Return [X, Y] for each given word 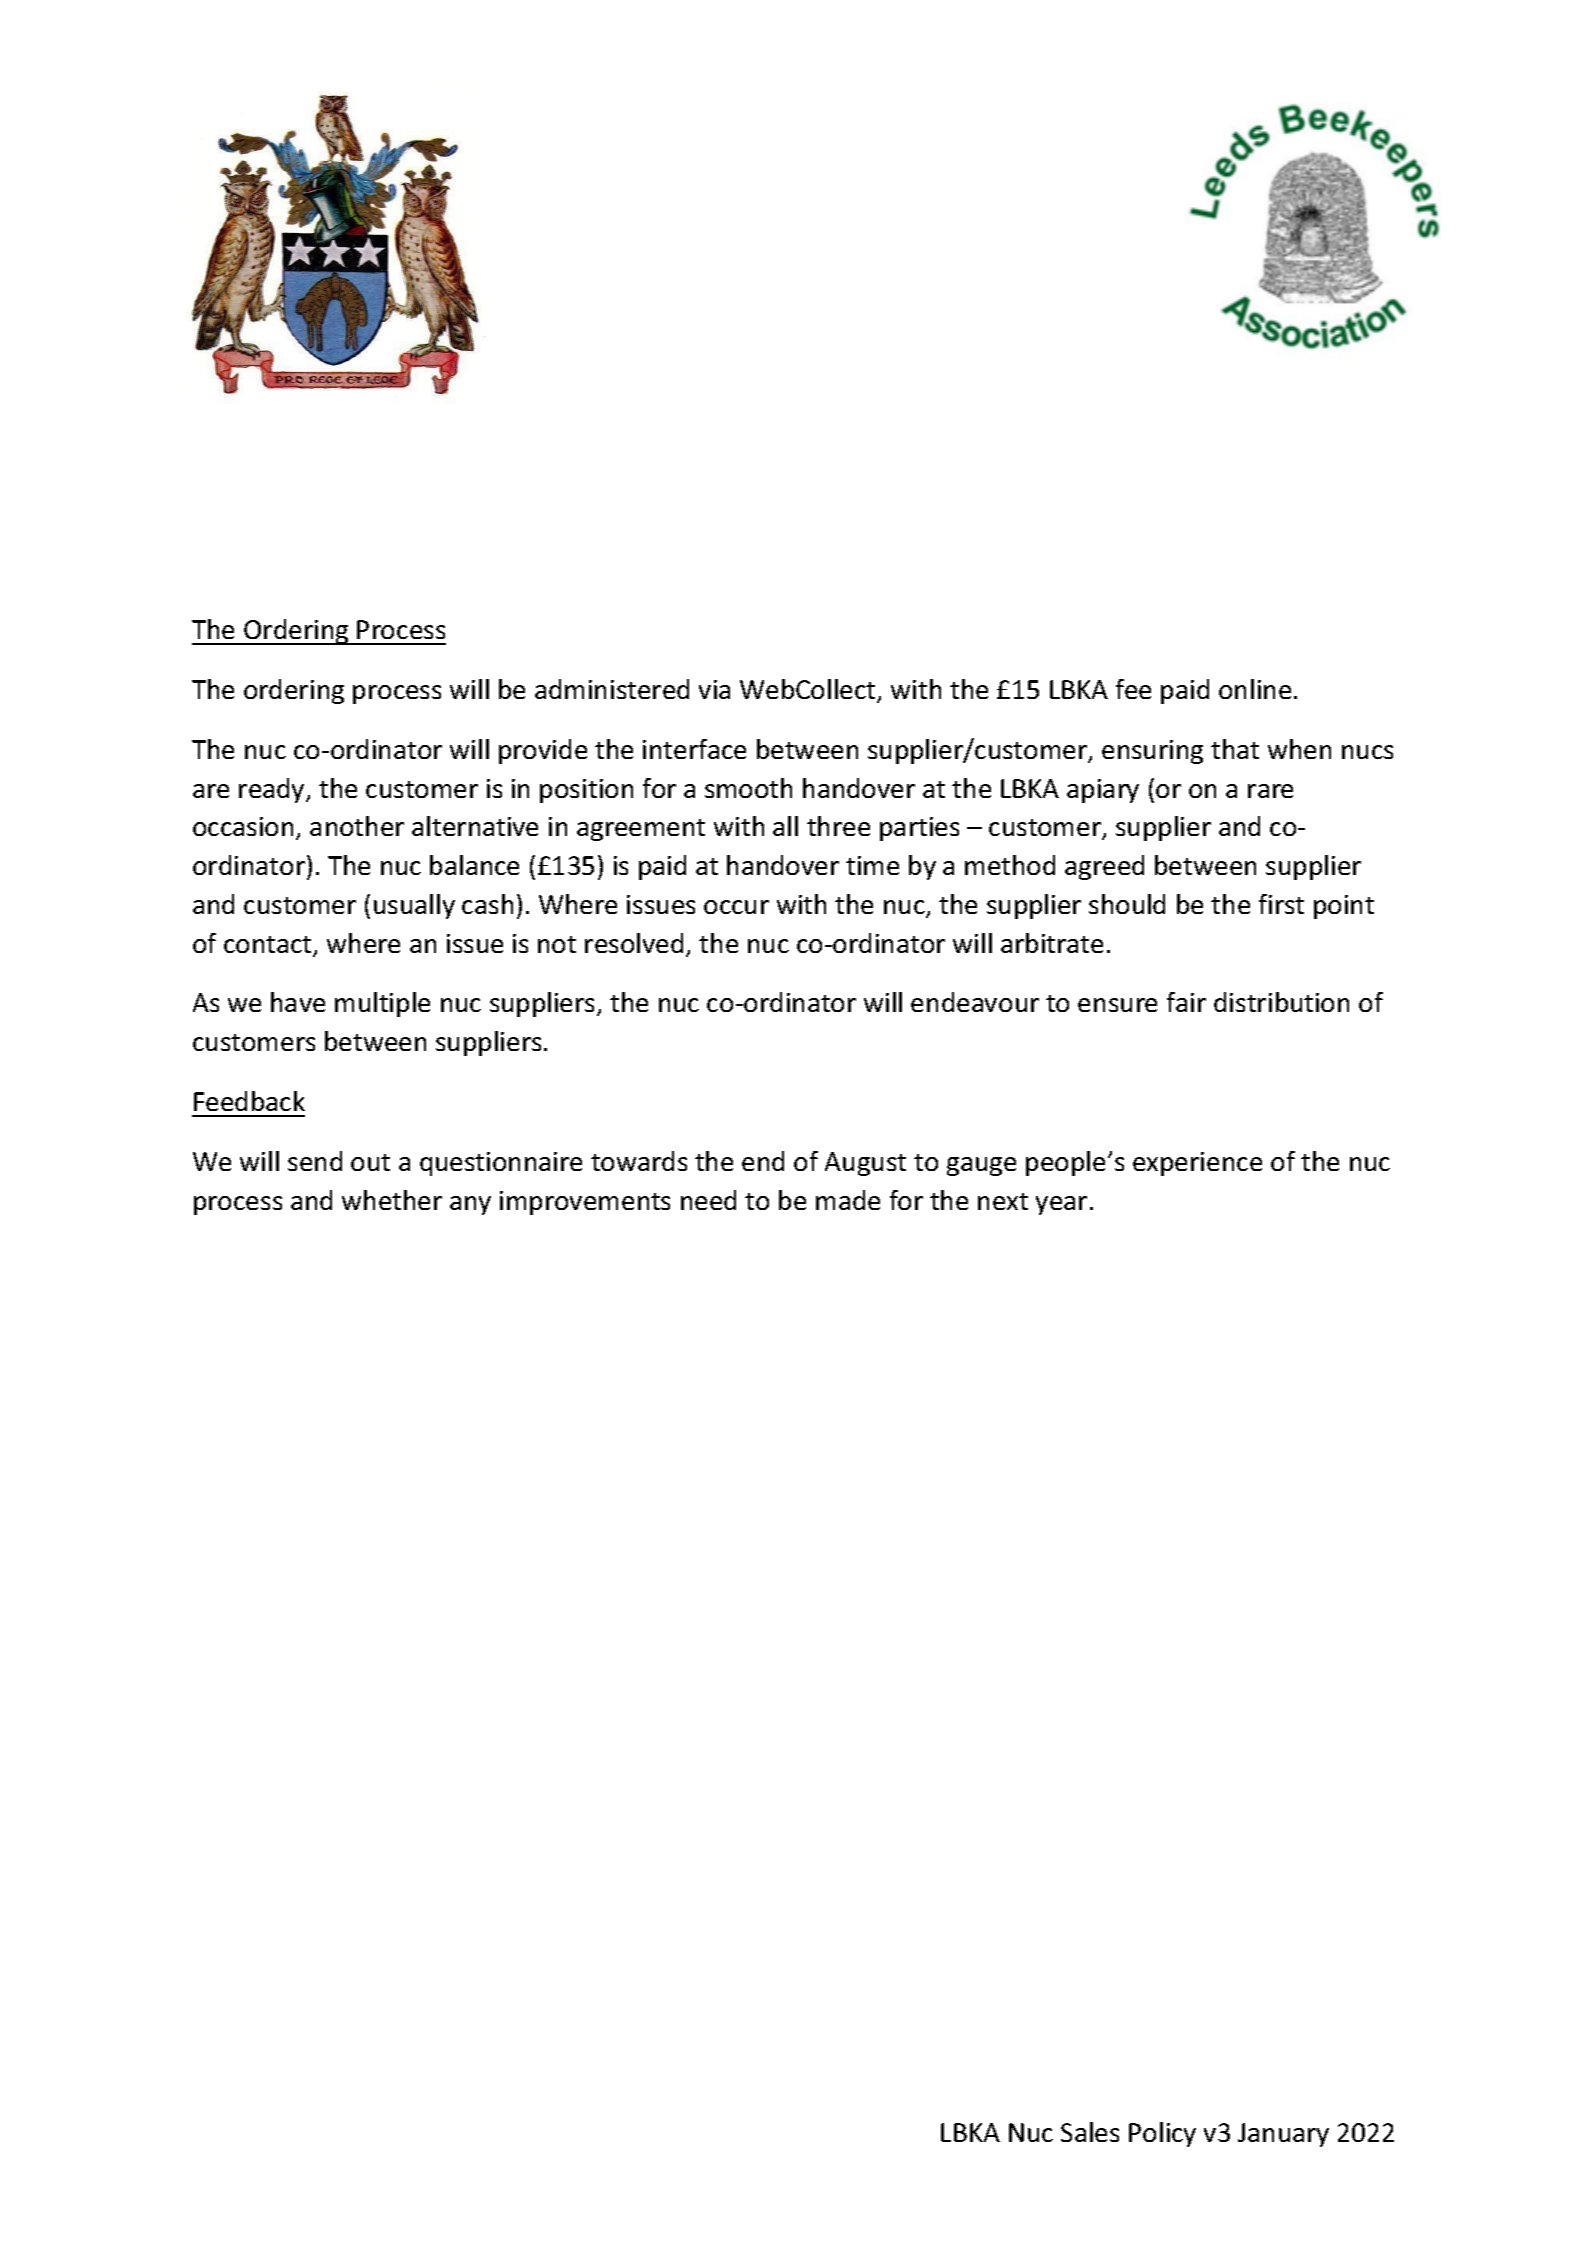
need [708, 1200]
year [1061, 1205]
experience [1197, 1164]
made [848, 1200]
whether [392, 1200]
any [470, 1205]
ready [273, 790]
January [1283, 2135]
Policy [1162, 2134]
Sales [1090, 2132]
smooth [748, 788]
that [1235, 749]
